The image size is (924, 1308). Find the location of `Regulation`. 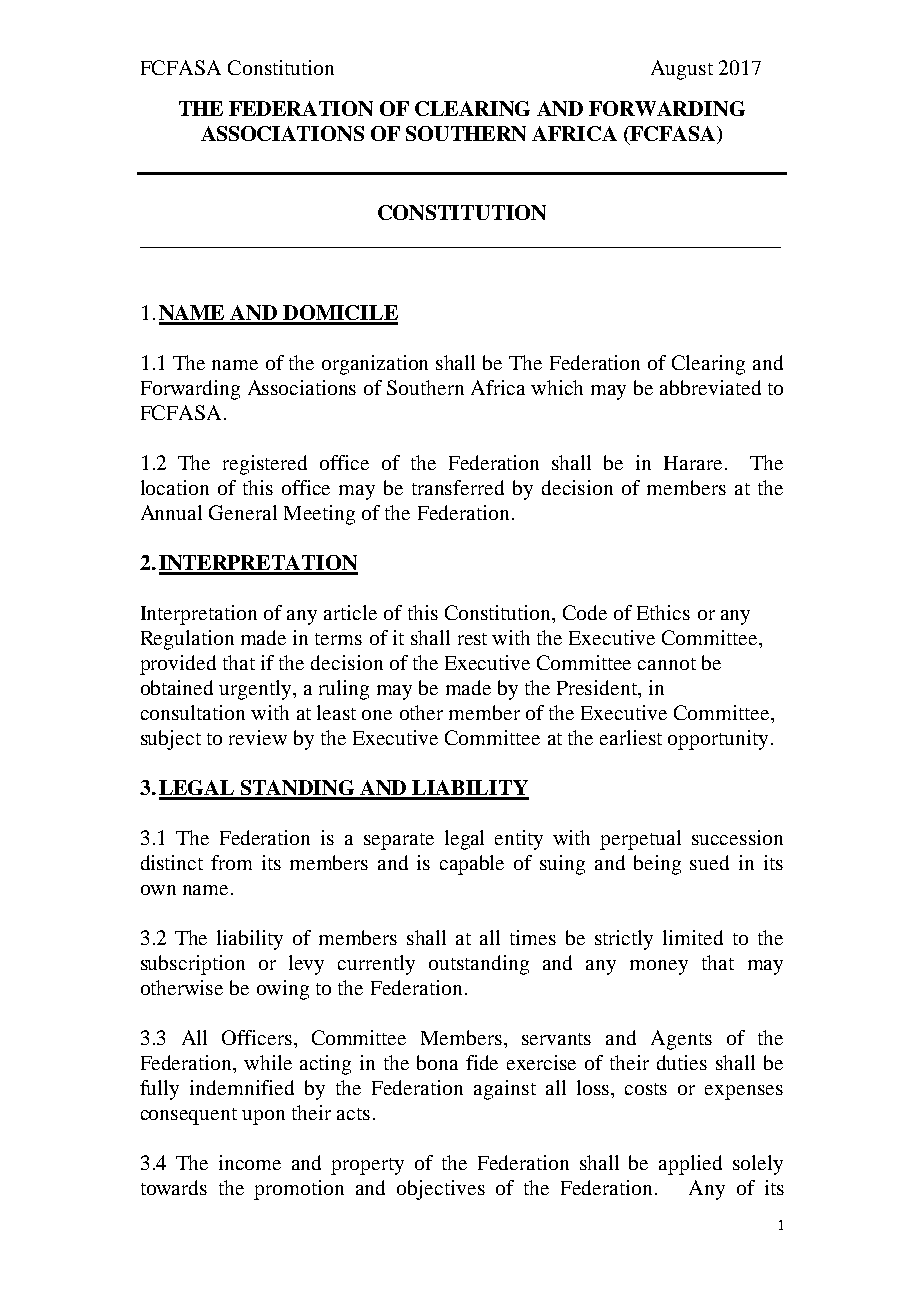

Regulation is located at coordinates (187, 640).
